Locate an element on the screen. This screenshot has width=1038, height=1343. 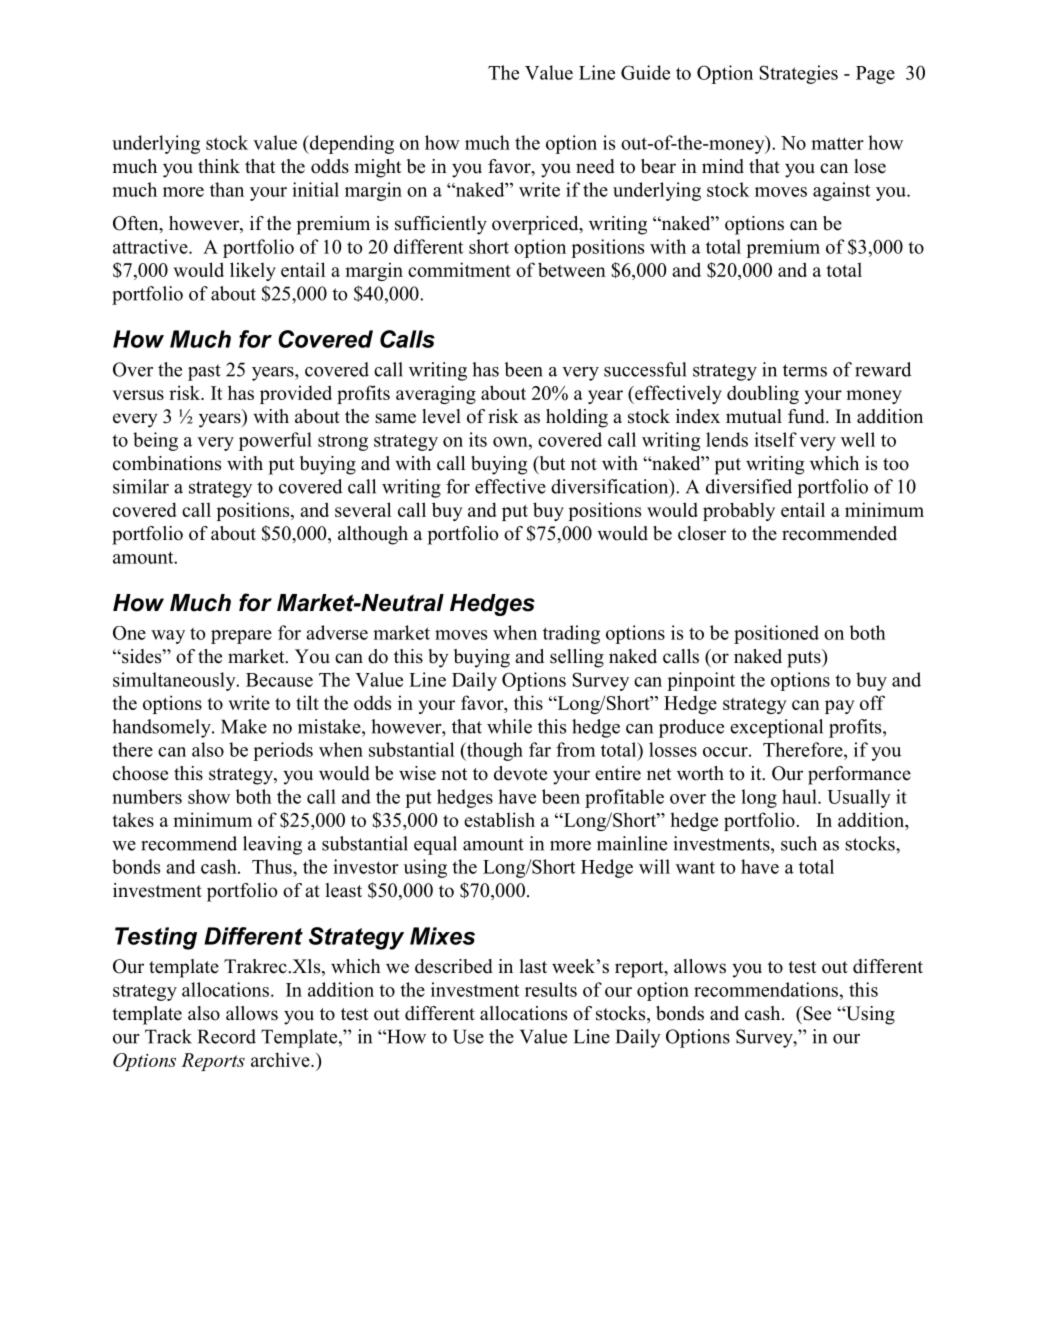
trading is located at coordinates (571, 634).
